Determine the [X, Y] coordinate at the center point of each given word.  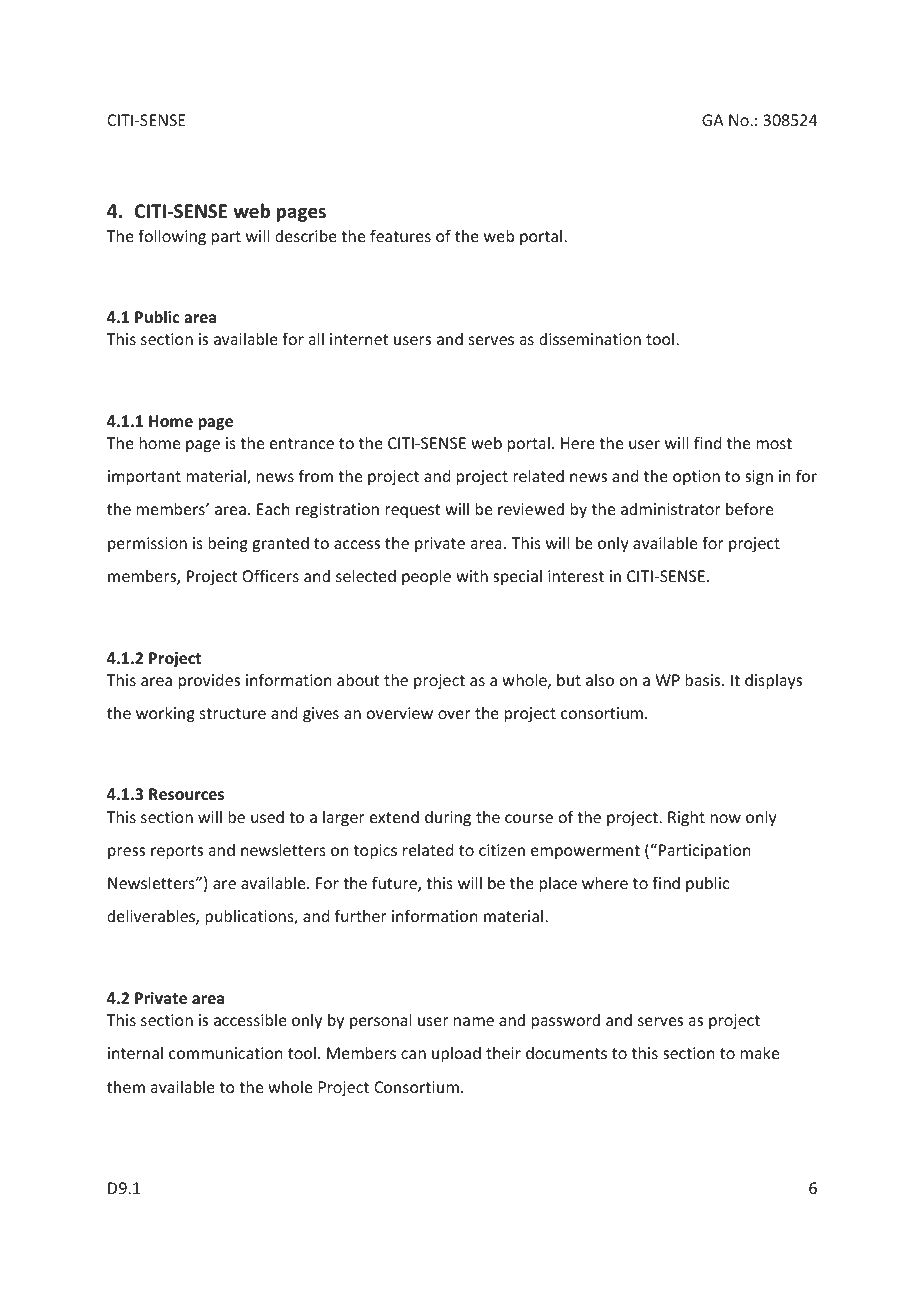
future [395, 884]
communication [226, 1053]
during [448, 818]
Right [686, 818]
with [472, 575]
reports [177, 852]
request [412, 511]
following [172, 237]
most [774, 443]
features [400, 235]
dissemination [590, 338]
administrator [671, 508]
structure [233, 713]
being [228, 544]
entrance [302, 443]
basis [704, 679]
